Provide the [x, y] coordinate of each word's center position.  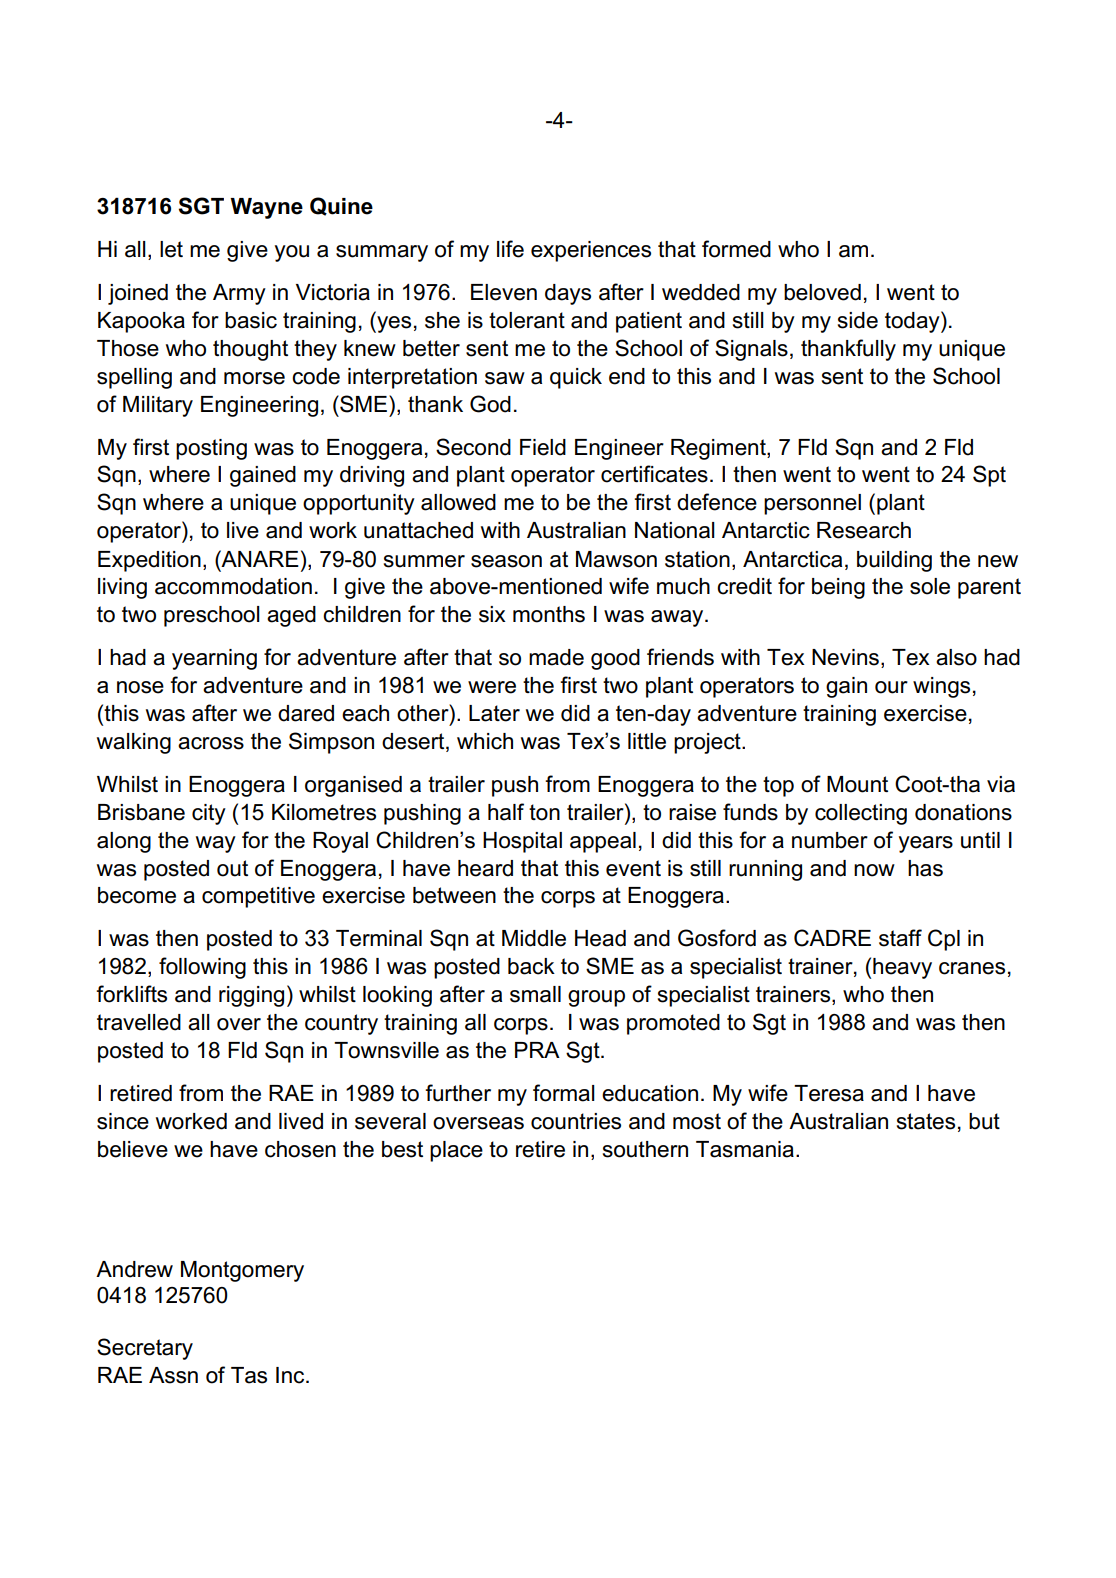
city [209, 814]
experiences [591, 251]
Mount [857, 784]
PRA [537, 1050]
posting [211, 449]
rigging [251, 996]
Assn [173, 1375]
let [171, 249]
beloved [822, 292]
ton [544, 812]
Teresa [829, 1093]
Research [864, 530]
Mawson [616, 559]
